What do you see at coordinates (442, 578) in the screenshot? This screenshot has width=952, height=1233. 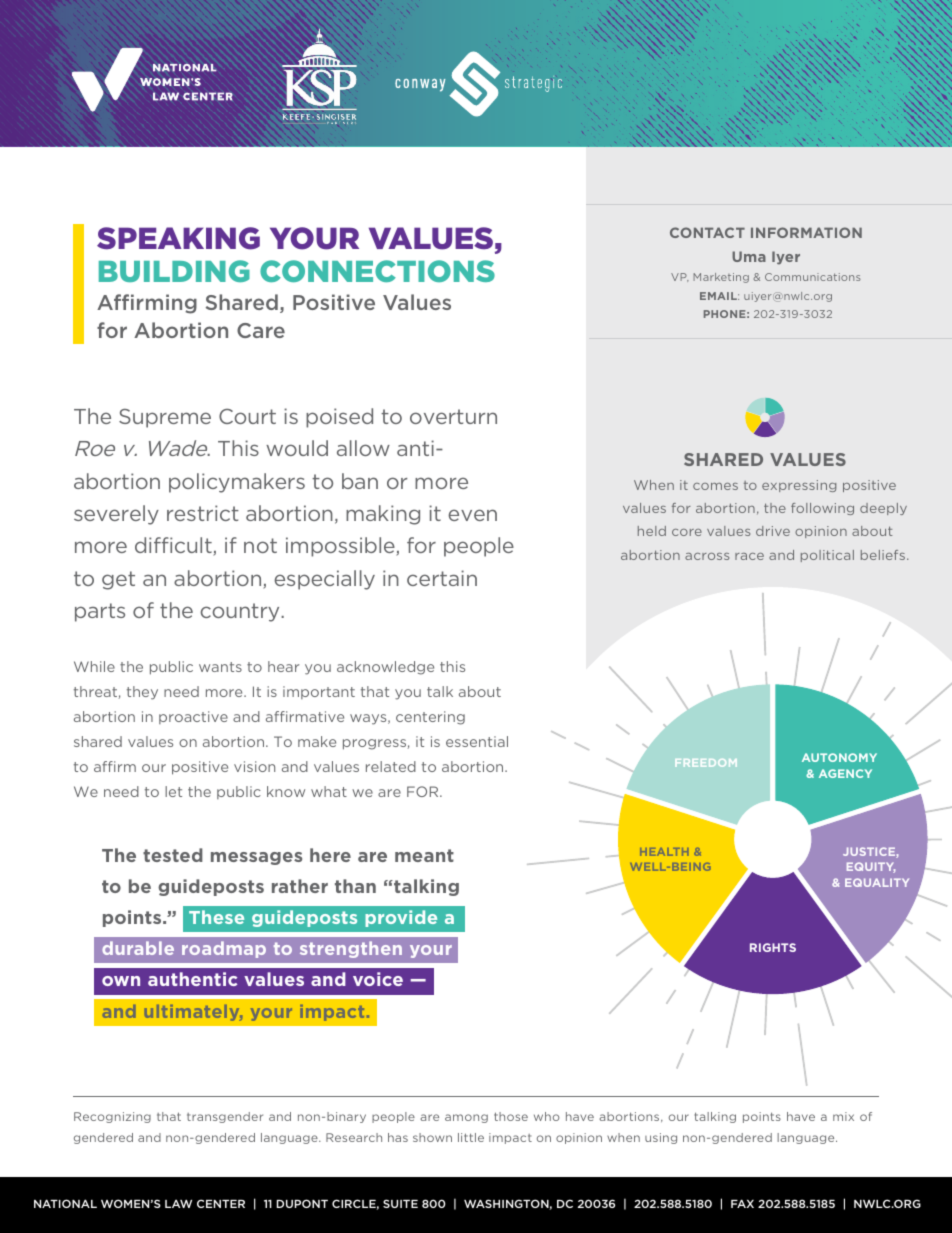 I see `certain` at bounding box center [442, 578].
